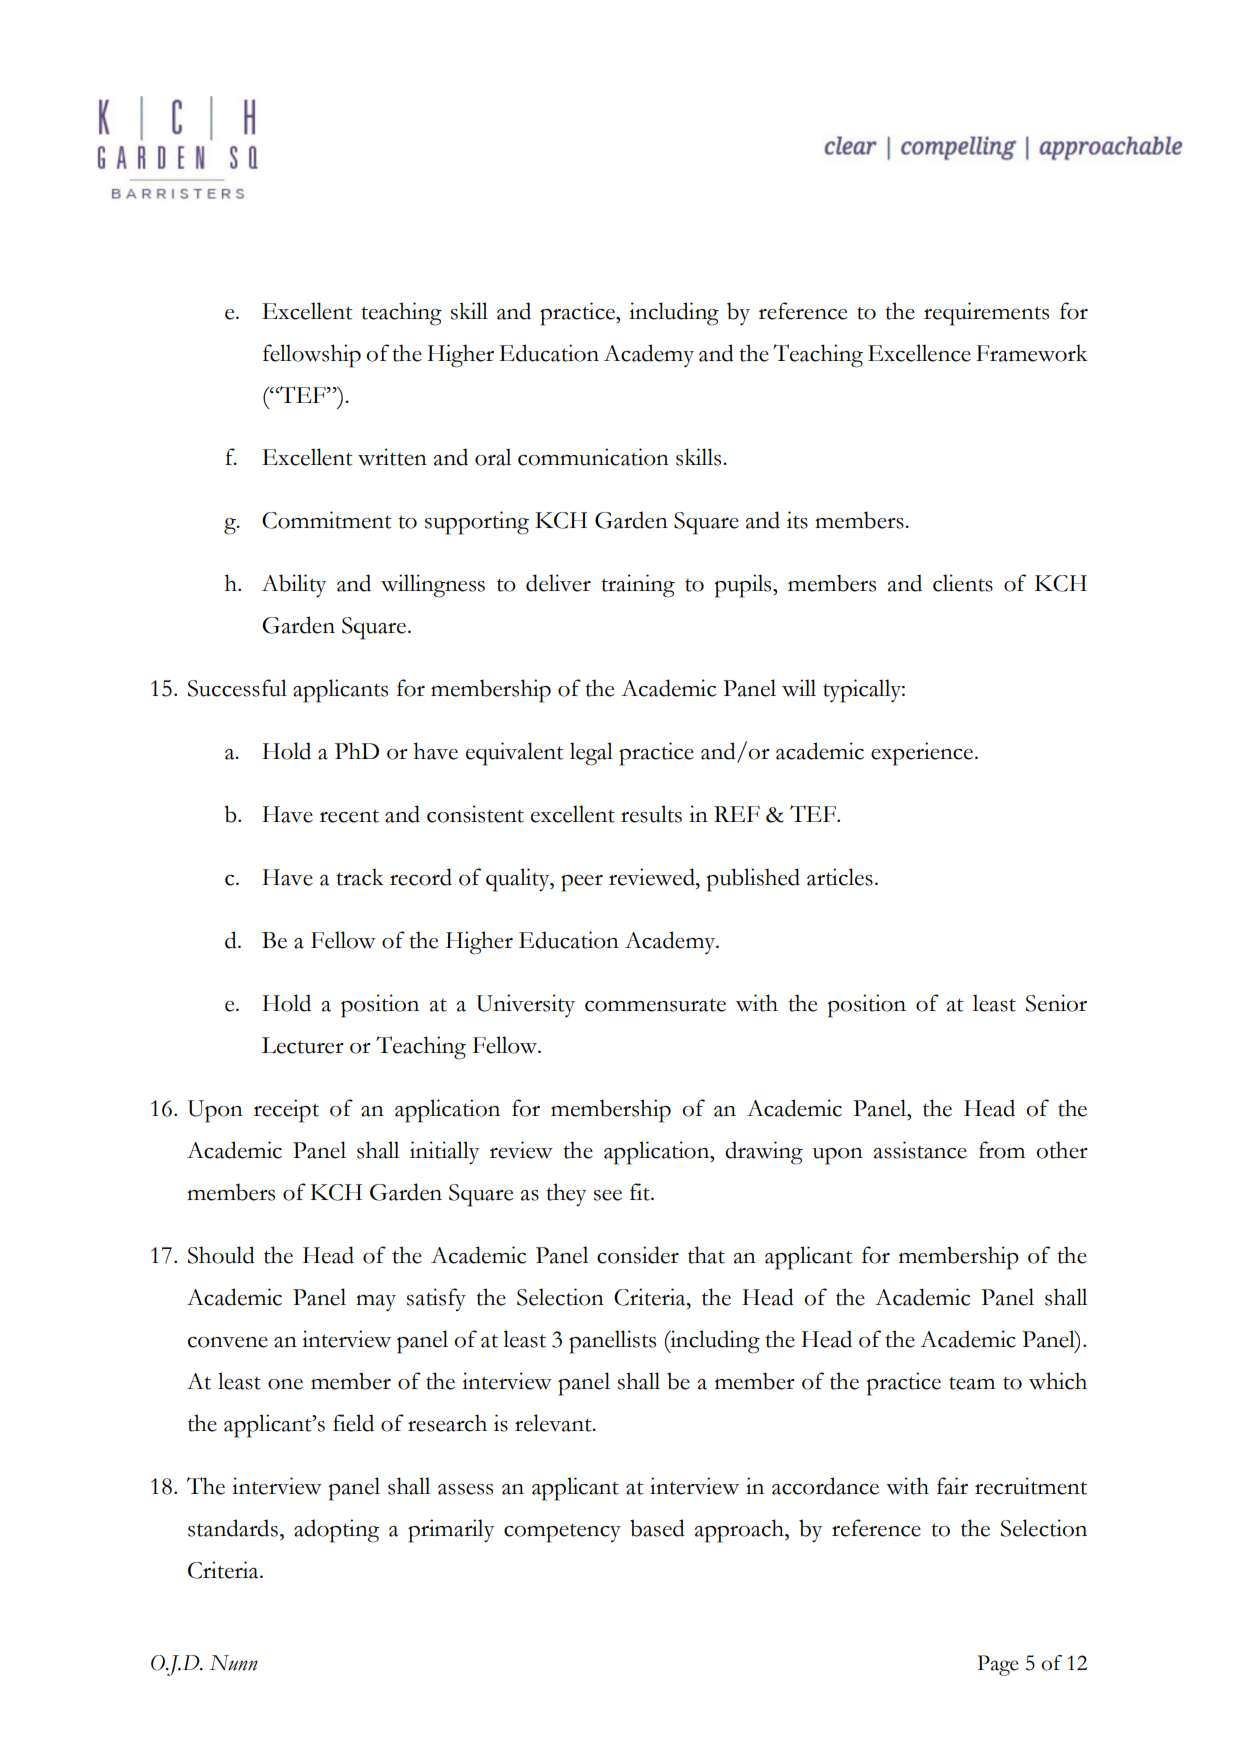  I want to click on receipt, so click(286, 1111).
